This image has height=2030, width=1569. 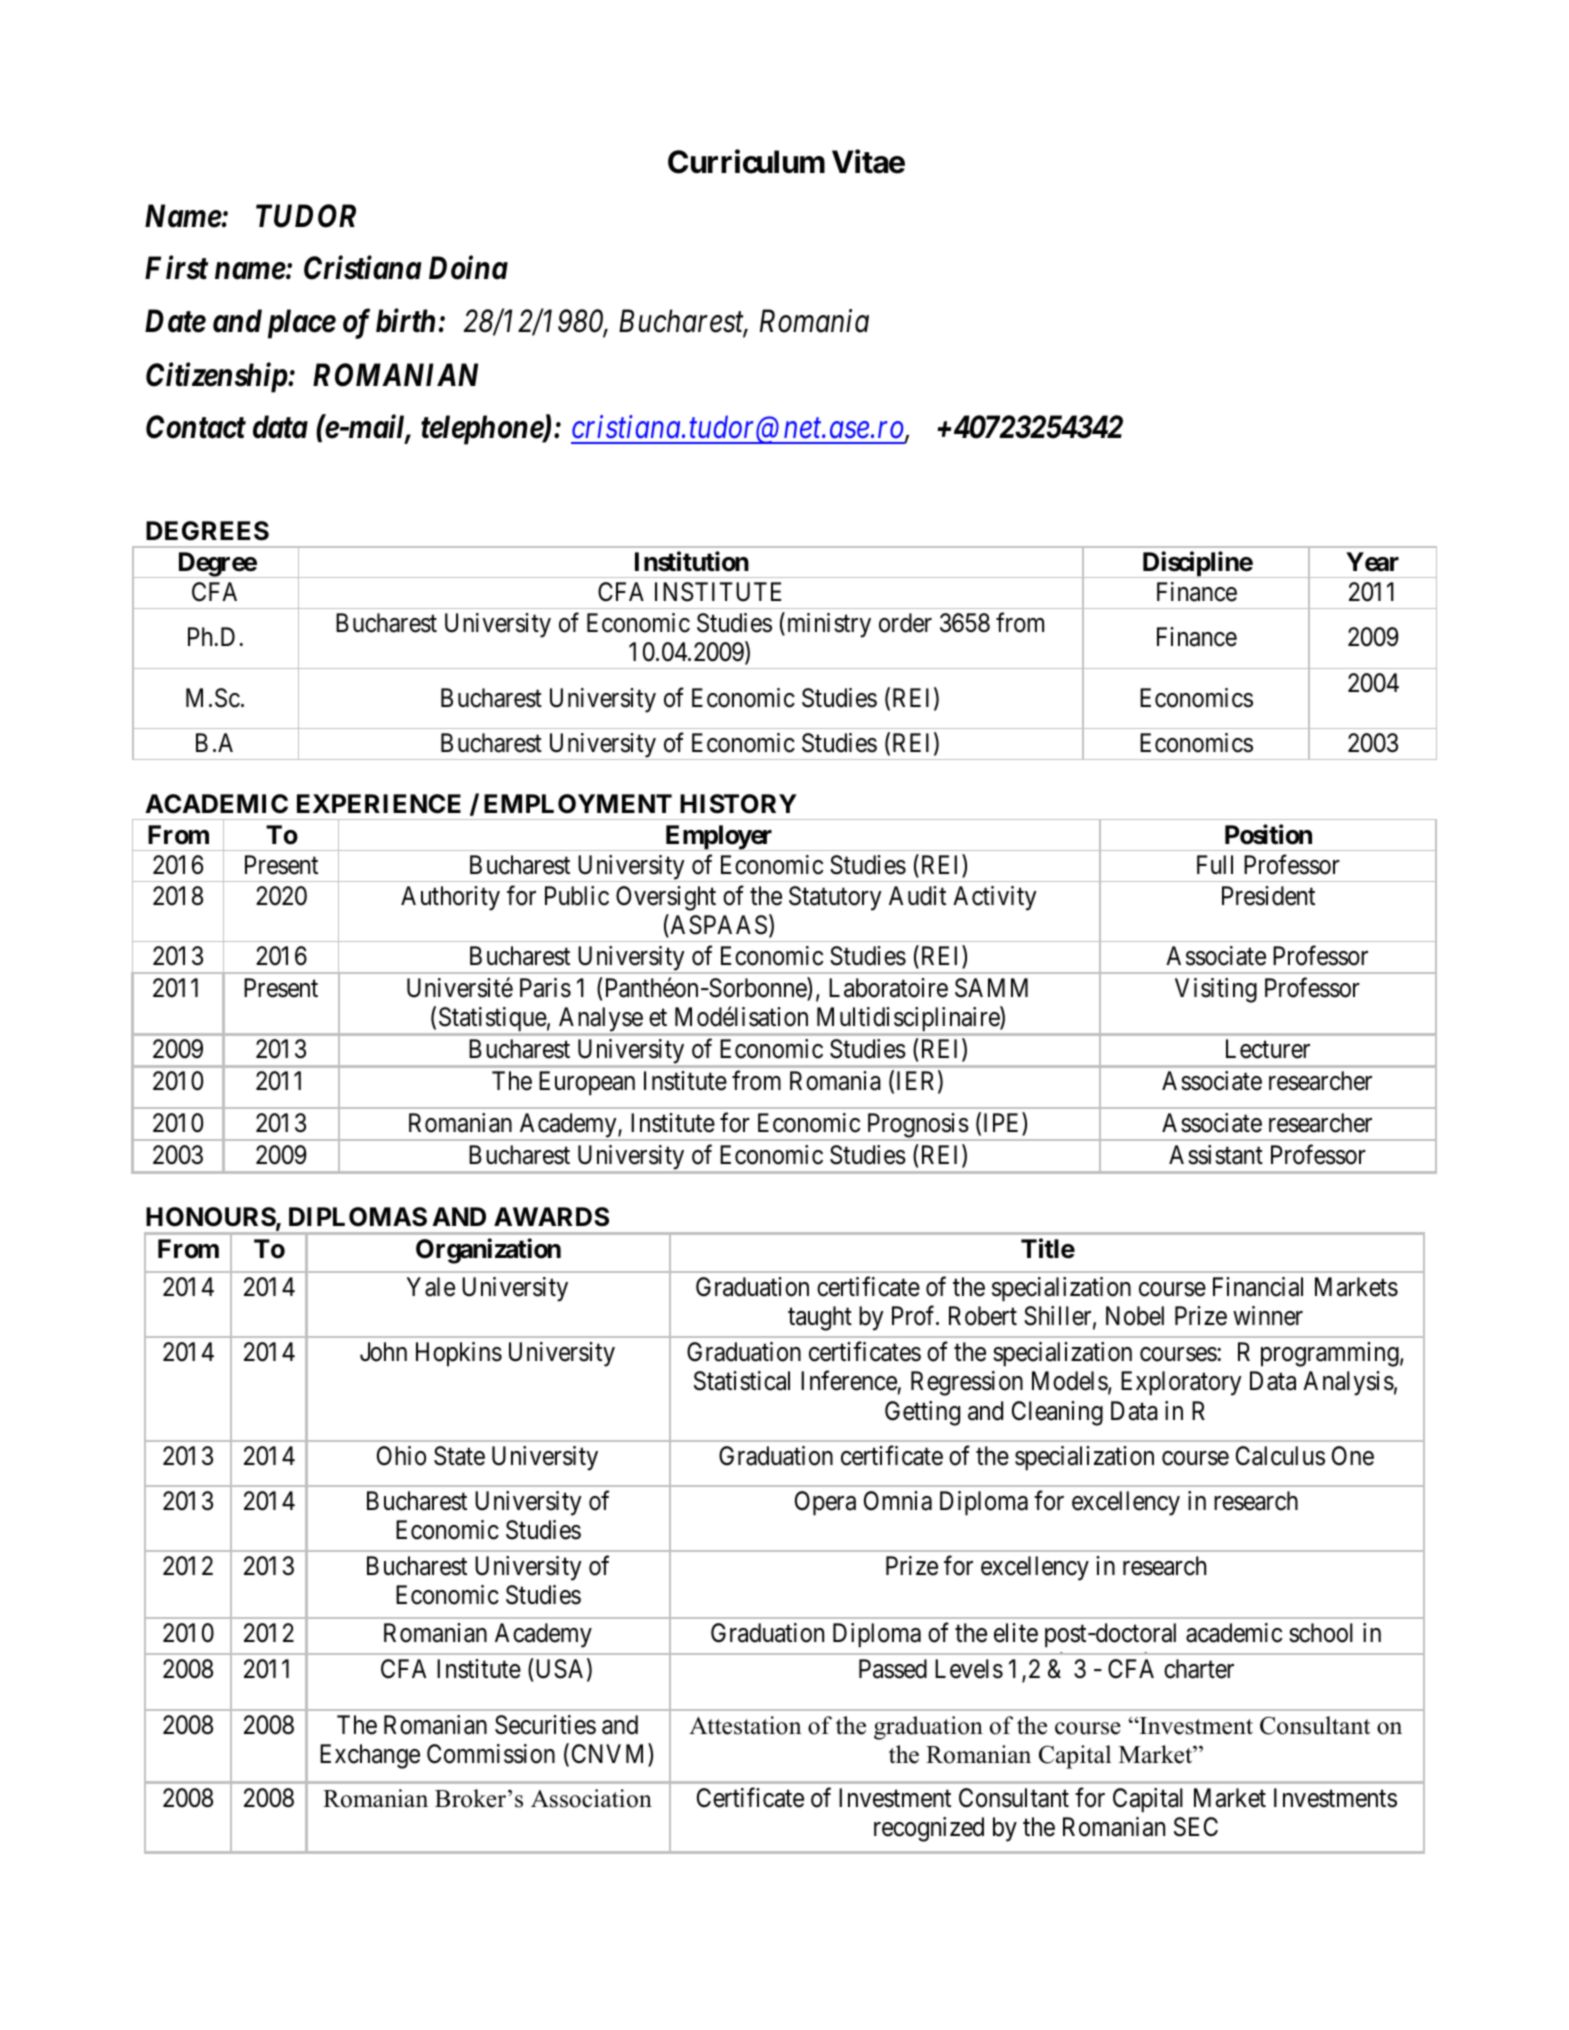 I want to click on Authority, so click(x=450, y=898).
